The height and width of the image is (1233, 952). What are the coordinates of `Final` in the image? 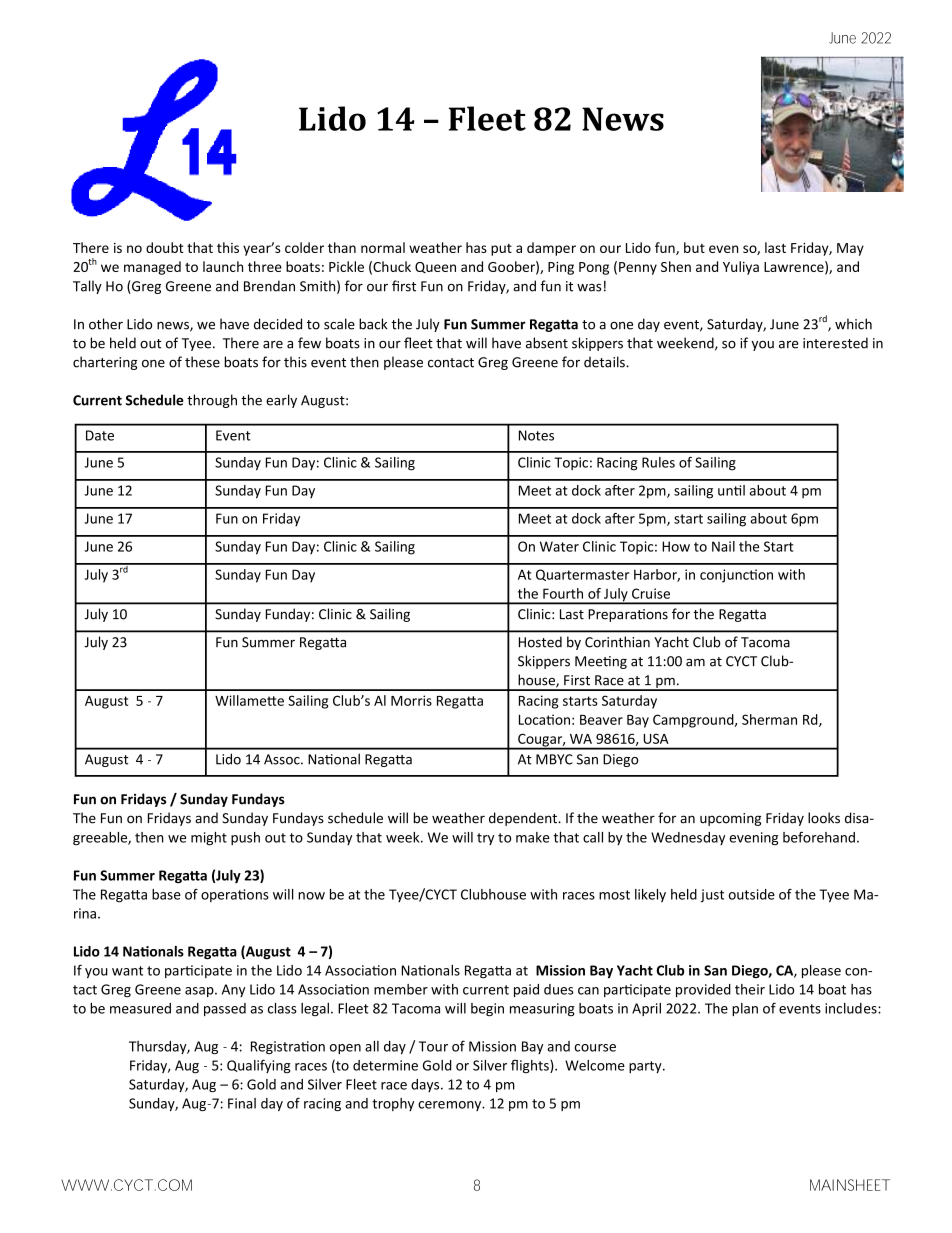 It's located at (242, 1103).
